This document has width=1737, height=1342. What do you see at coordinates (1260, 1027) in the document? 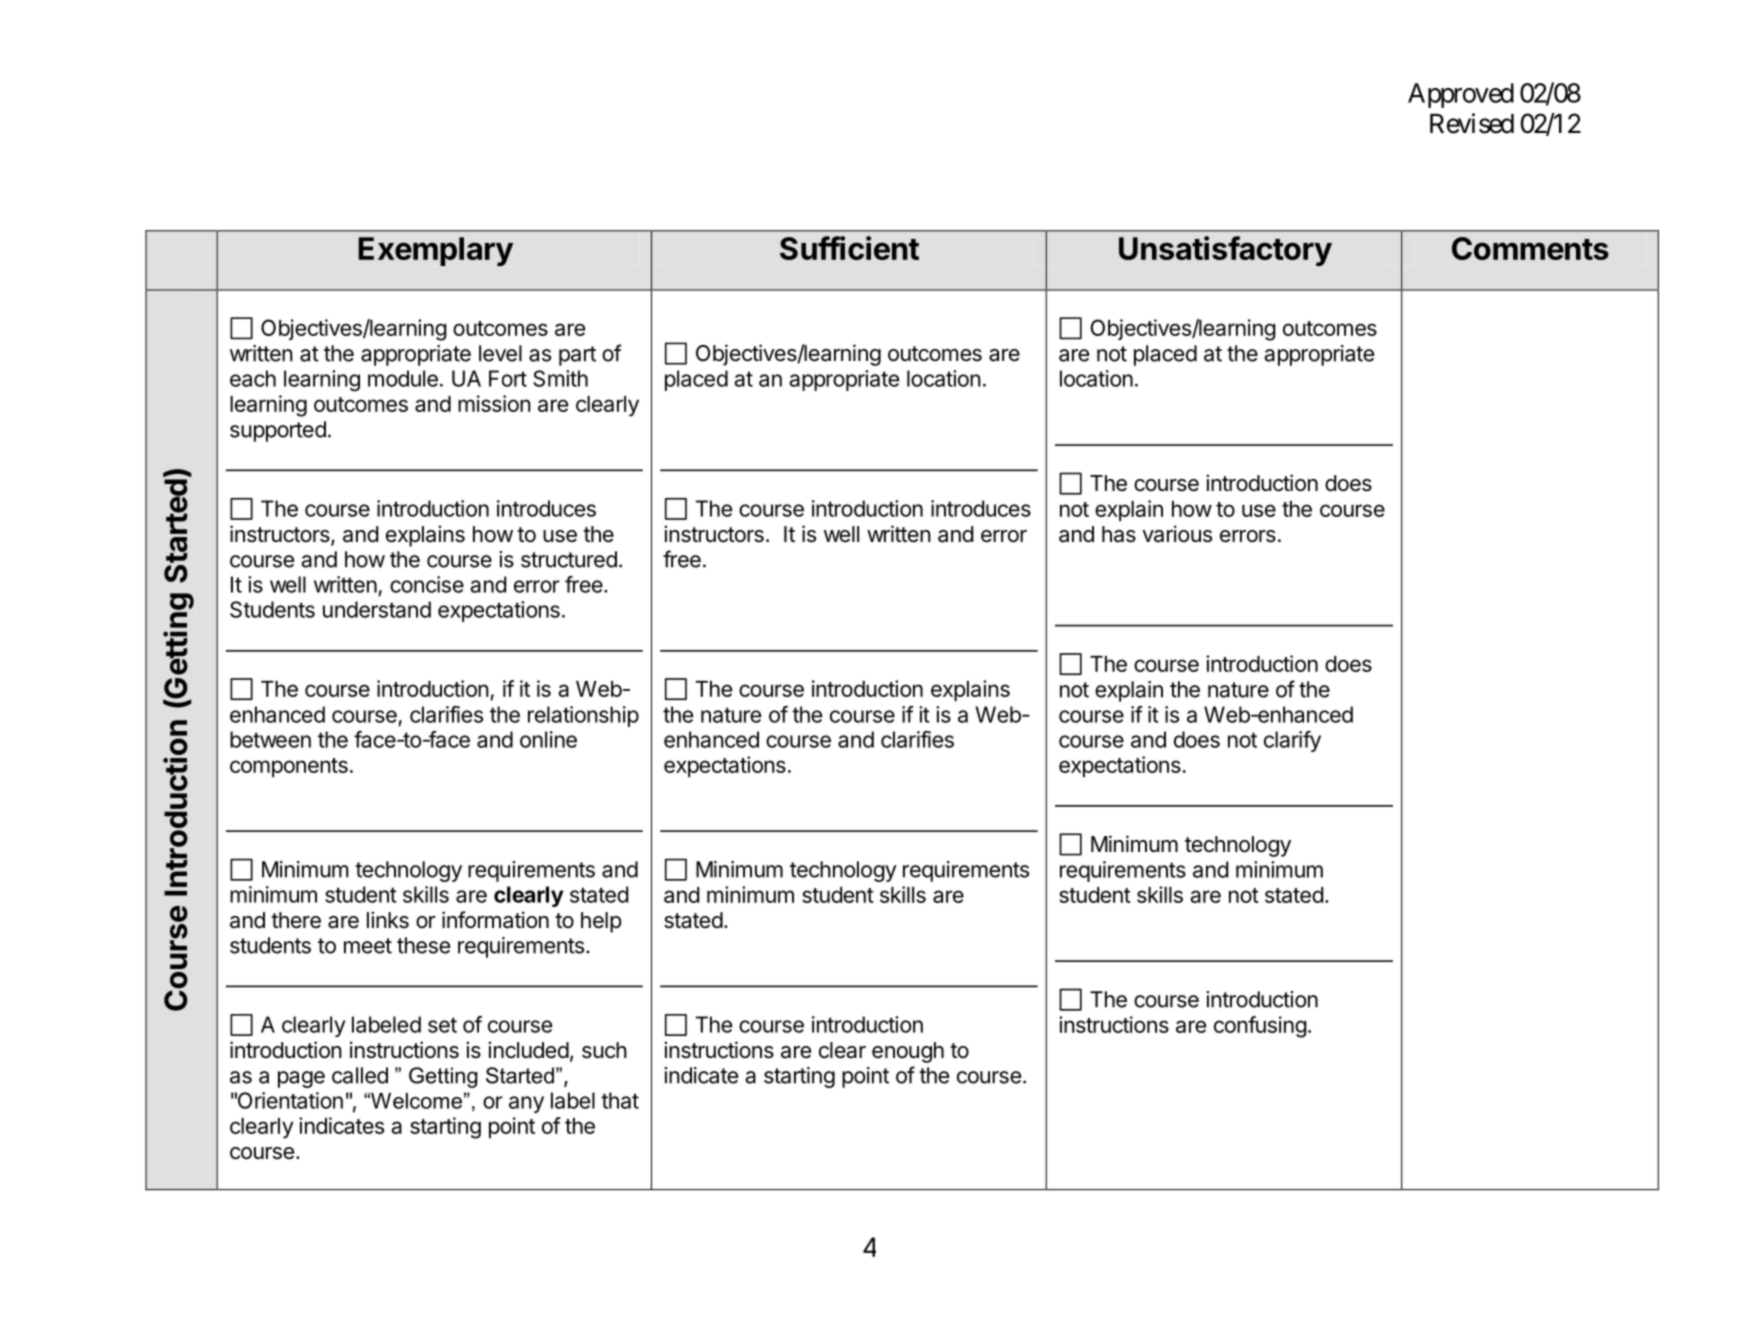
I see `confusing` at bounding box center [1260, 1027].
